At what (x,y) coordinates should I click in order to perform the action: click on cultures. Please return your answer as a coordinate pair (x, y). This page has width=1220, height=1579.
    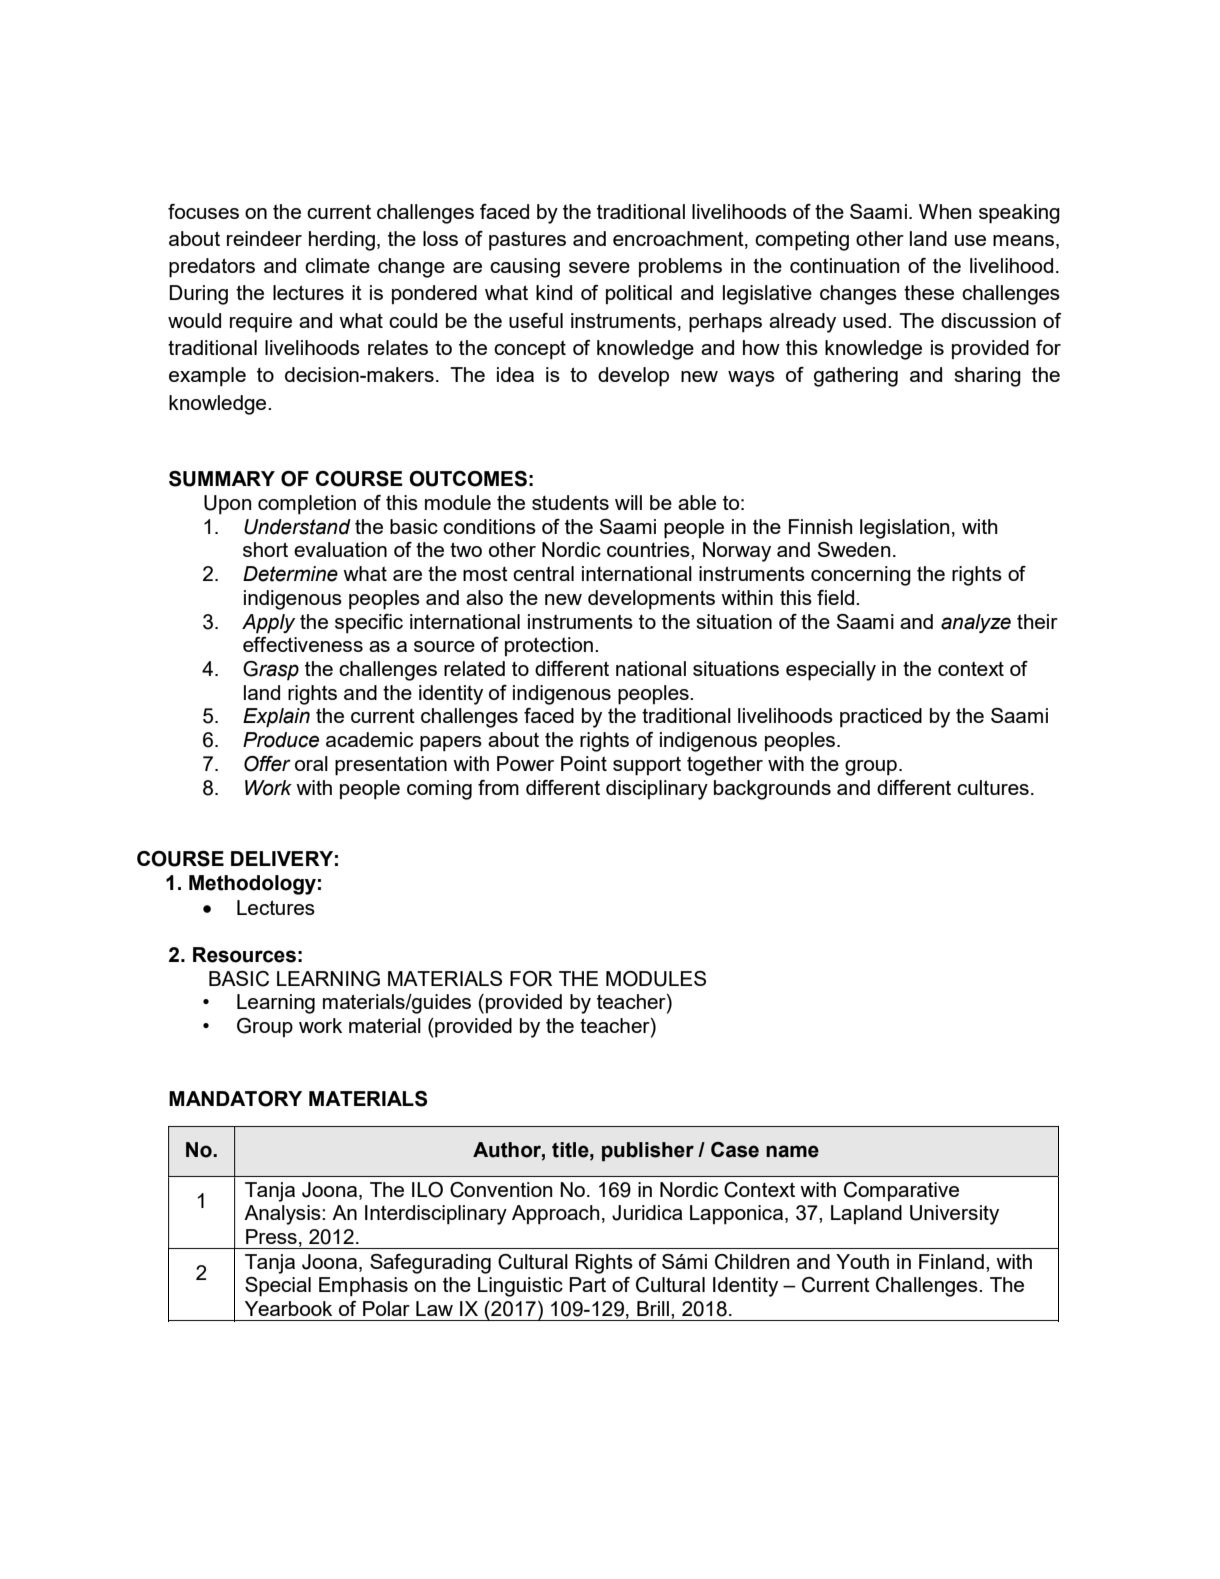
    Looking at the image, I should click on (993, 787).
